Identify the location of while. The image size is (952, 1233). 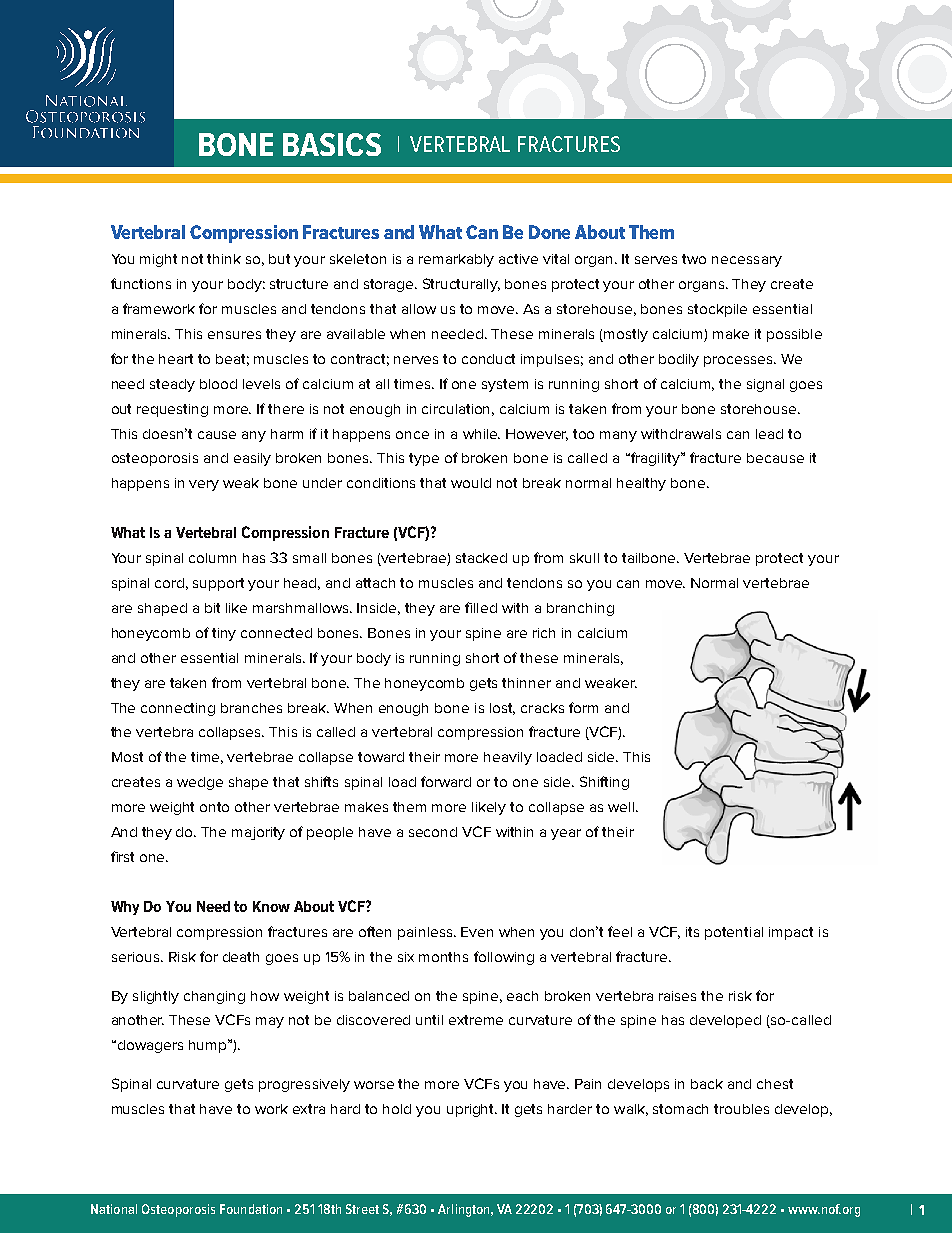
(481, 434).
